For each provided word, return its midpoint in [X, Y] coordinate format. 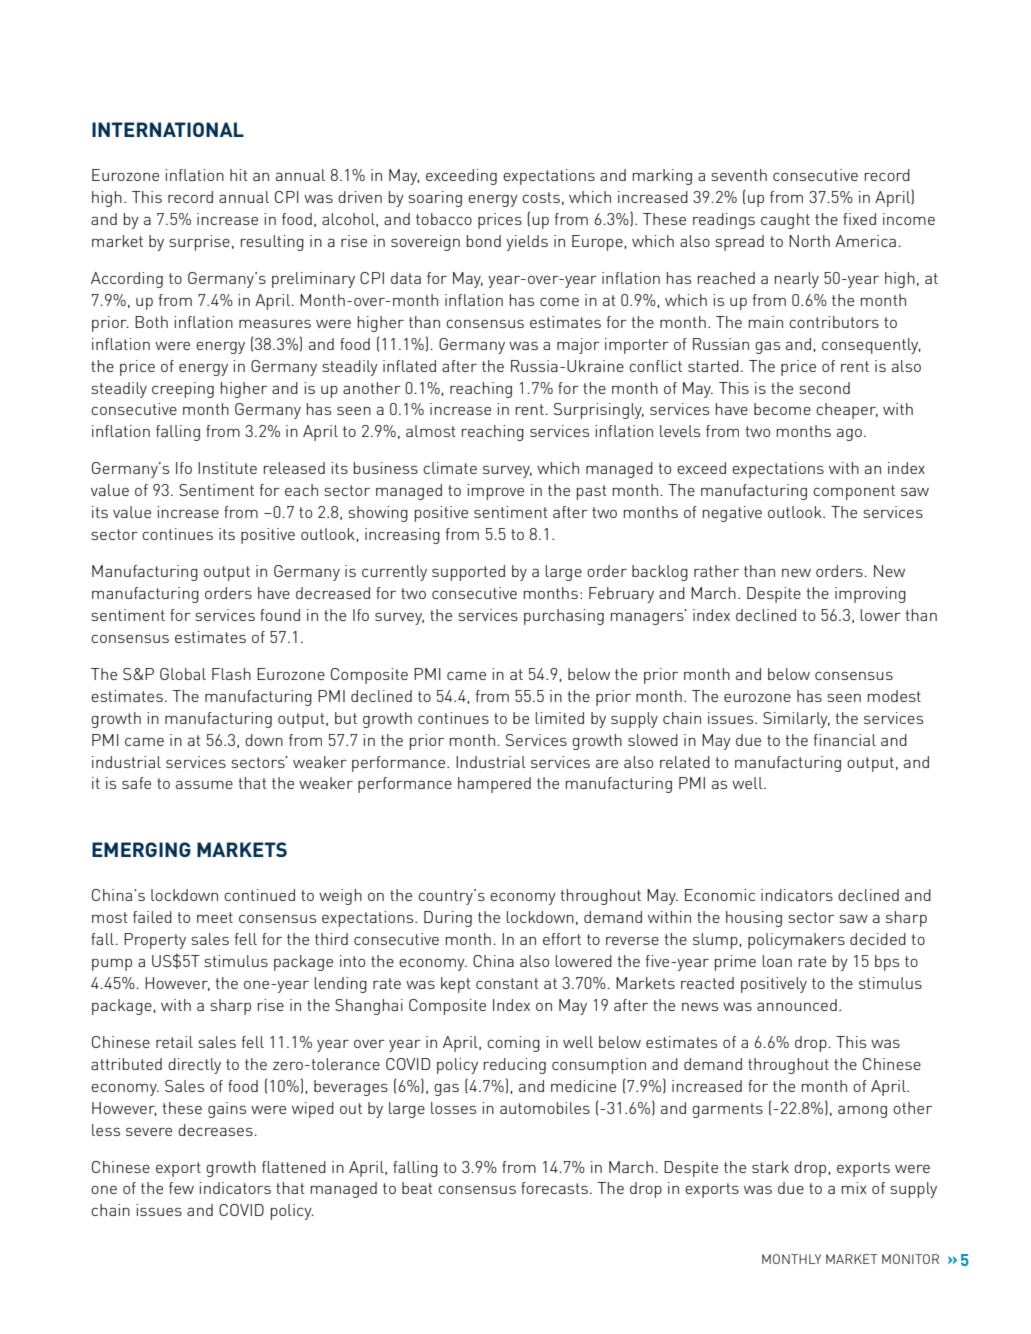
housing [754, 919]
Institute [227, 468]
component [854, 492]
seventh [739, 175]
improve [495, 492]
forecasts [554, 1188]
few [181, 1188]
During [448, 919]
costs [541, 197]
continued [259, 895]
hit [239, 175]
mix [854, 1188]
